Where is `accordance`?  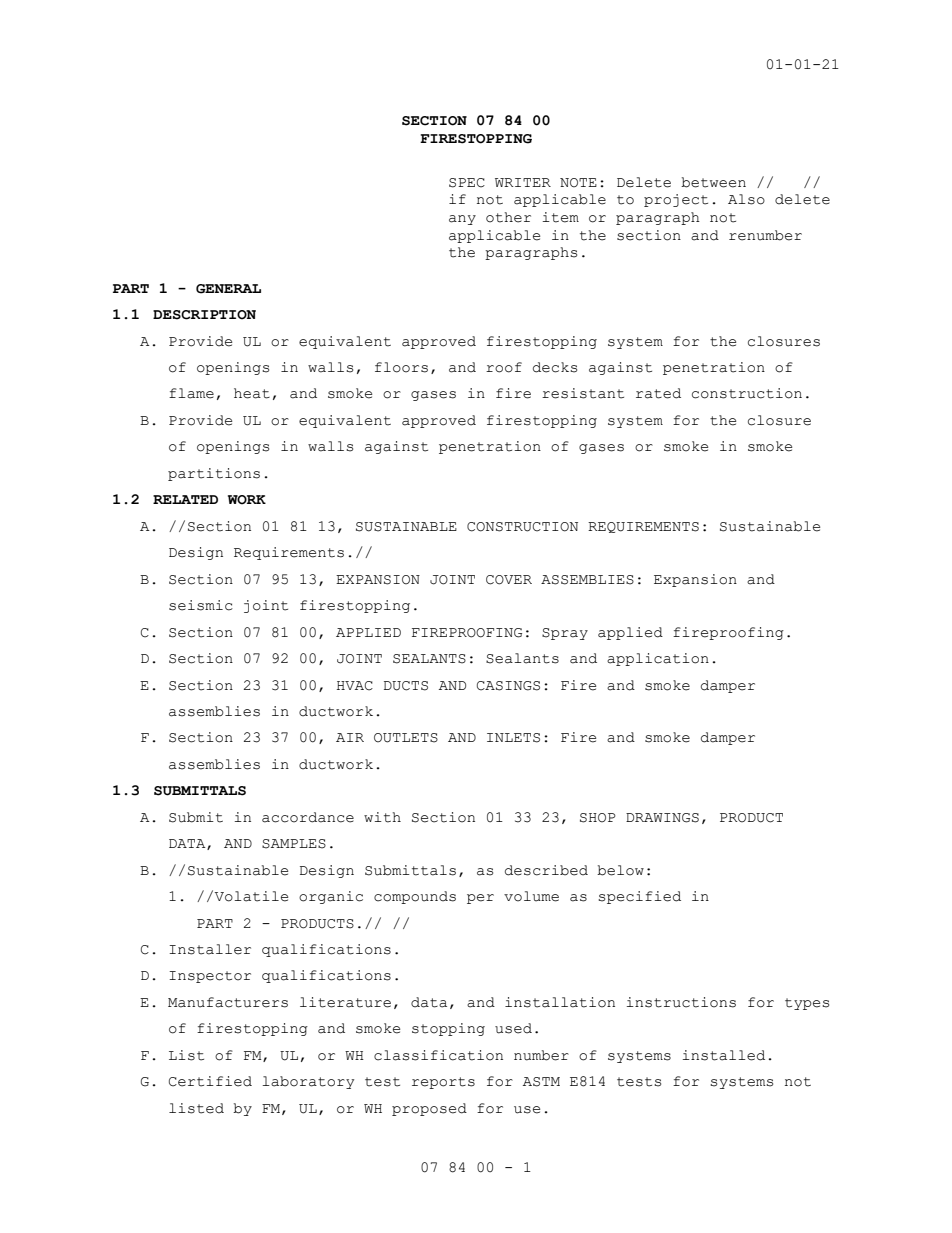
accordance is located at coordinates (308, 817).
